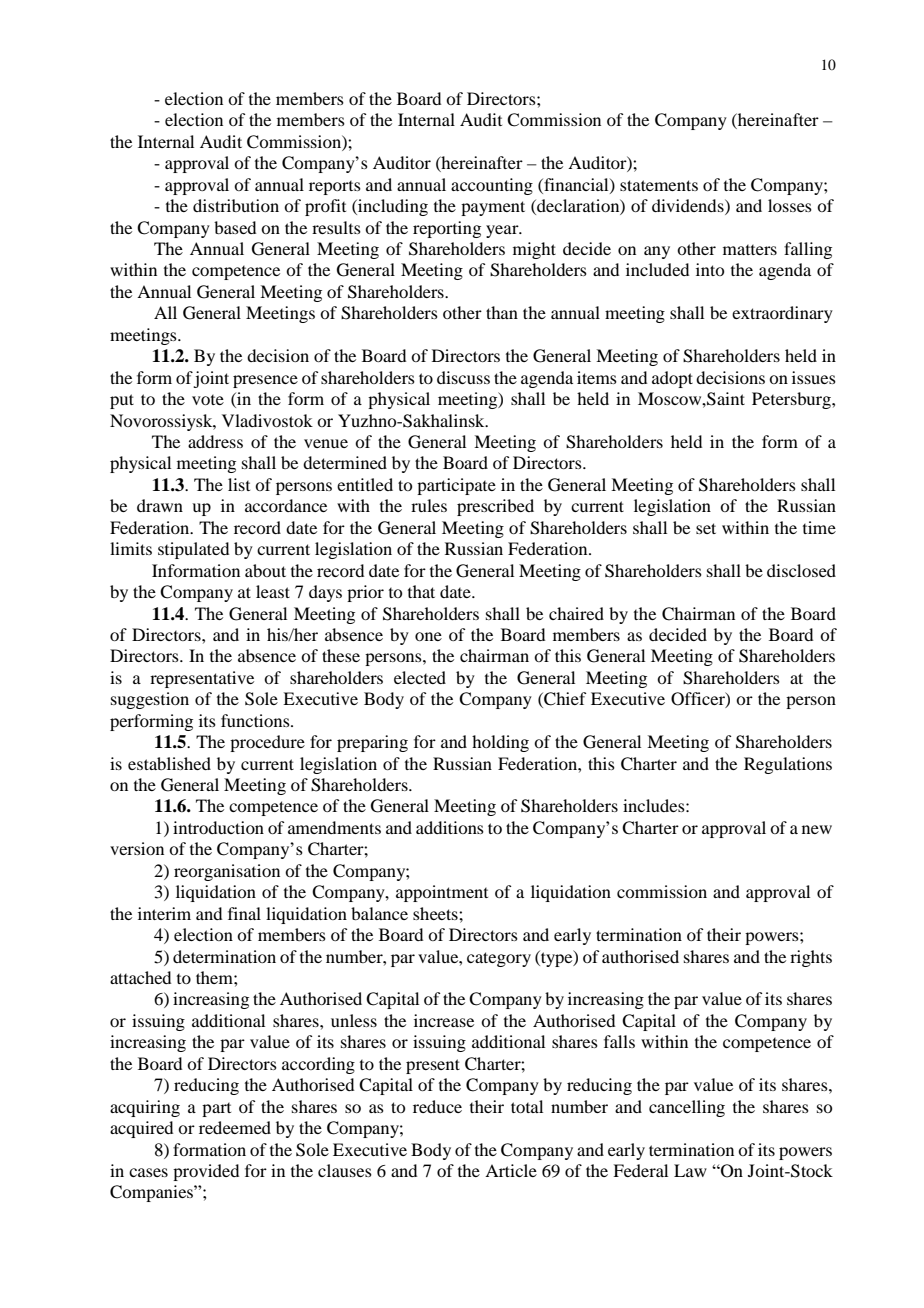  What do you see at coordinates (788, 765) in the image?
I see `Regulations` at bounding box center [788, 765].
